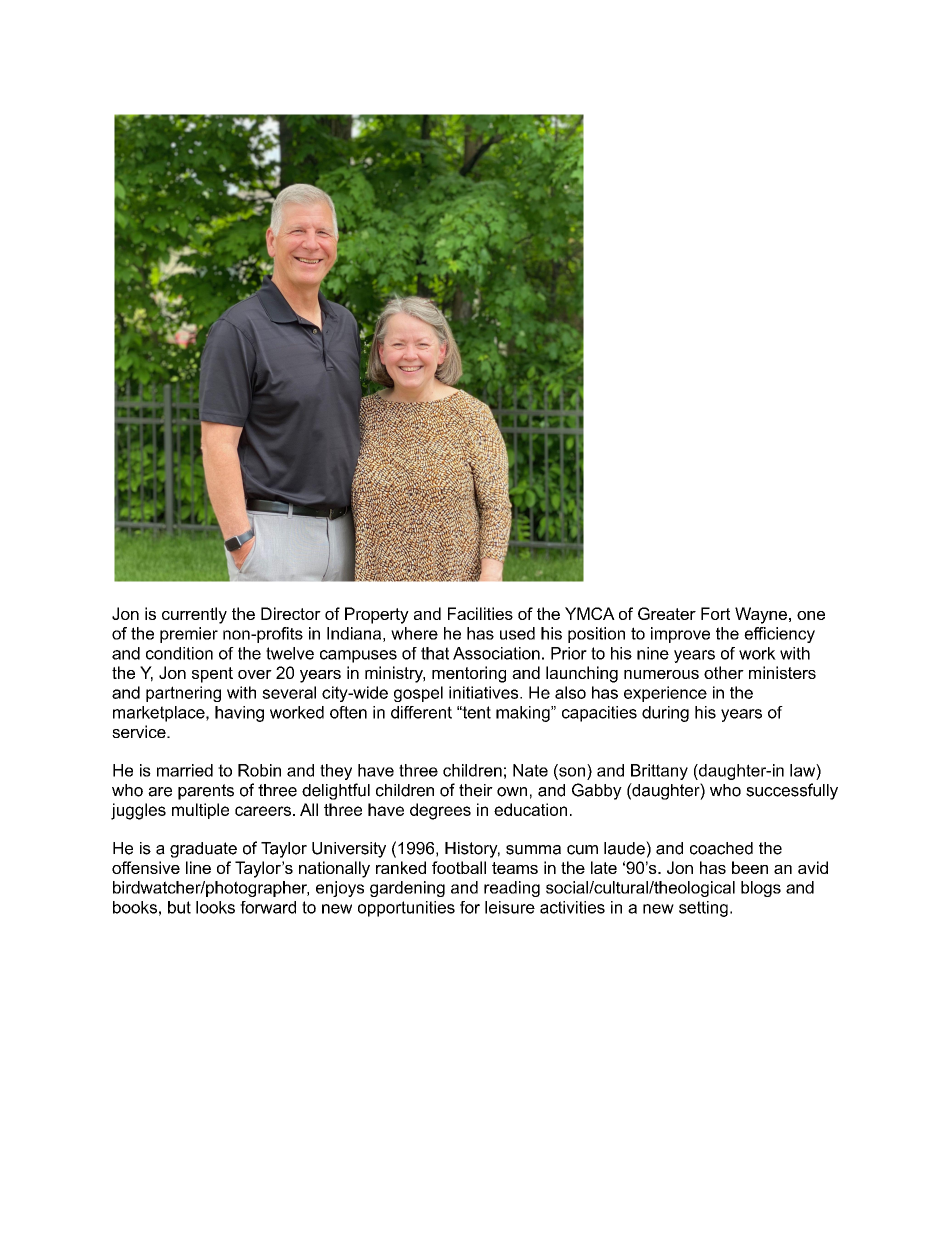  Describe the element at coordinates (530, 770) in the image. I see `Nate` at that location.
